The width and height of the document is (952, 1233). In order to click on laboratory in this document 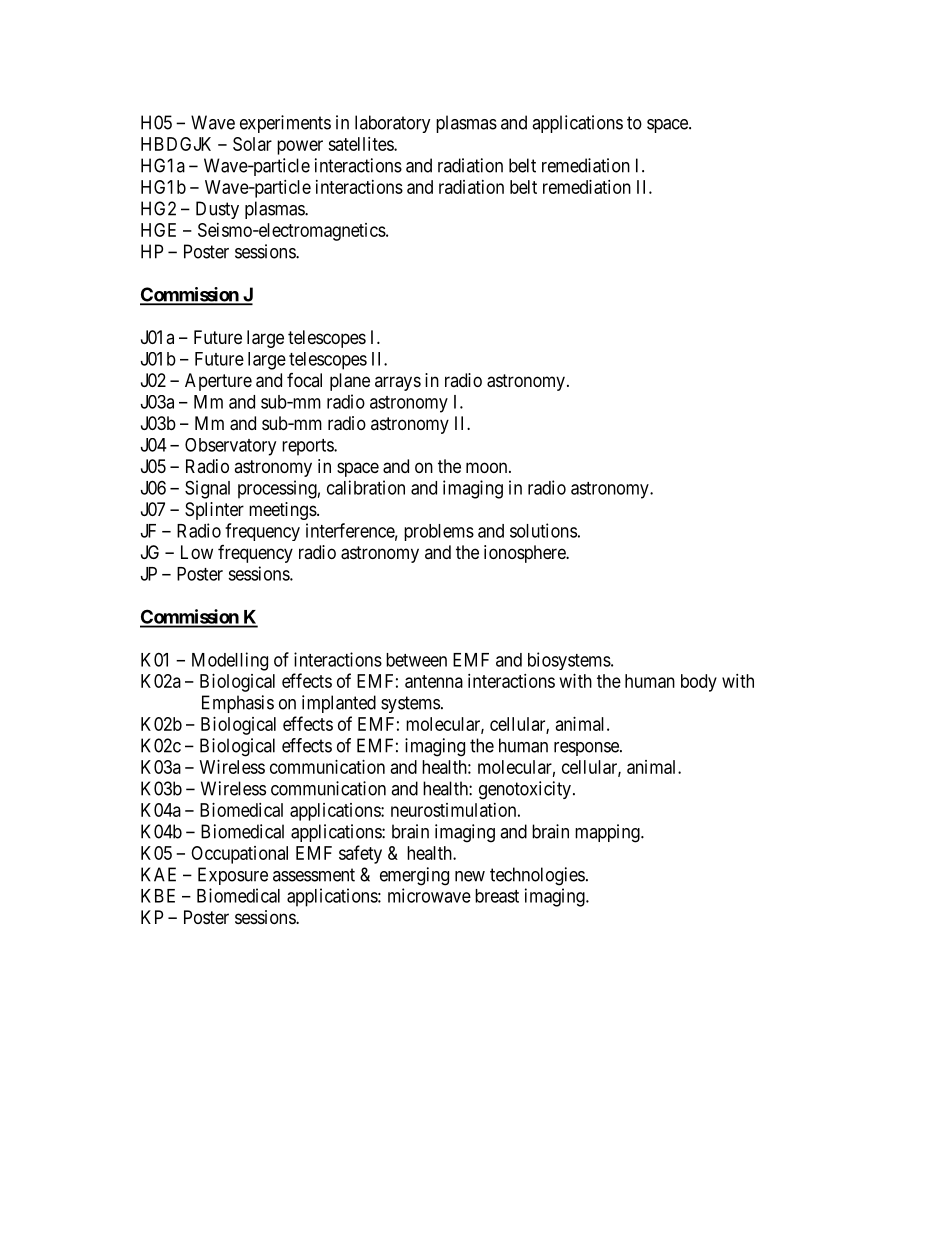, I will do `click(393, 124)`.
